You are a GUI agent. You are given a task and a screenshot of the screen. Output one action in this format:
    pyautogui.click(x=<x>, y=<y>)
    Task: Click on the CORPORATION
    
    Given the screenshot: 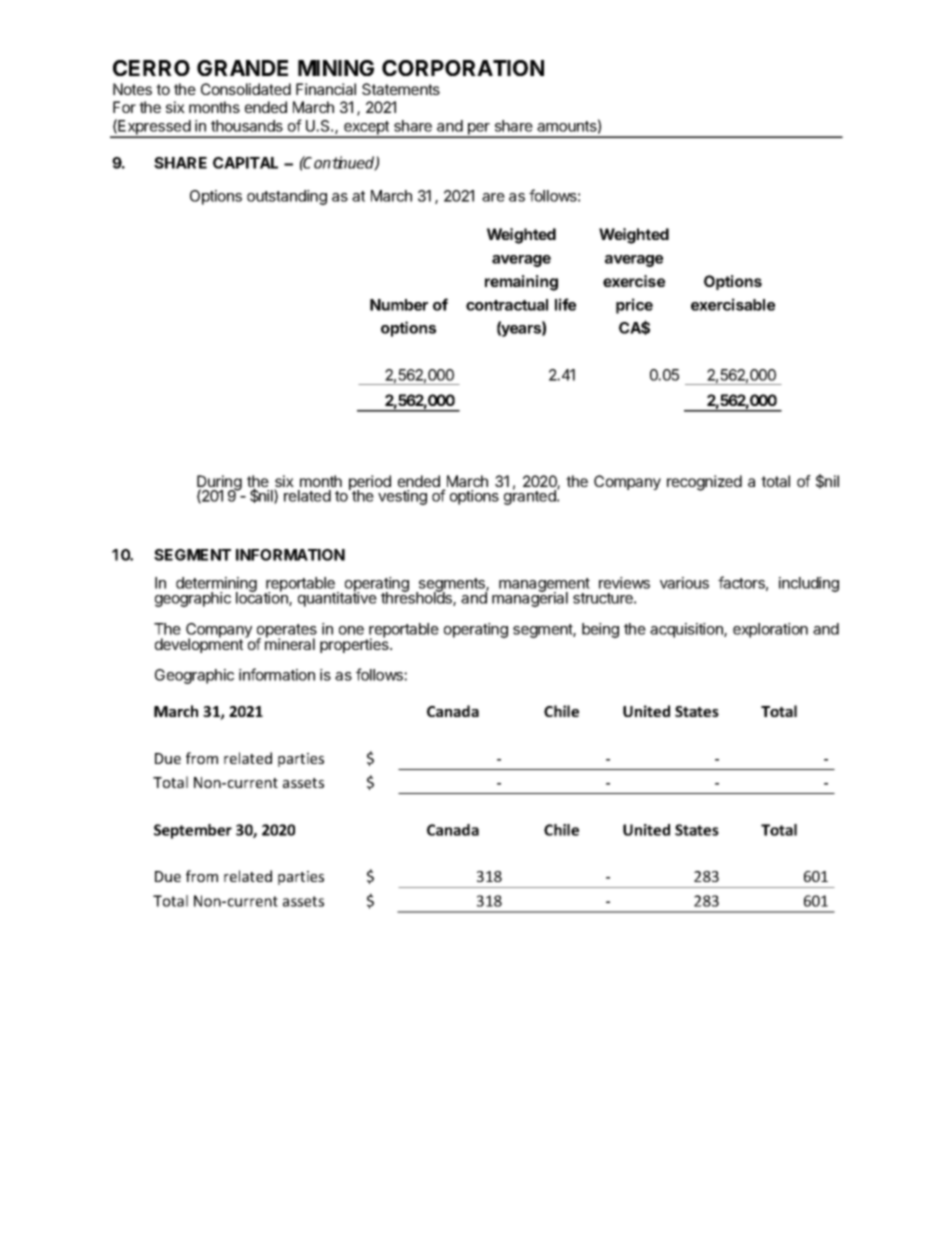 What is the action you would take?
    pyautogui.click(x=463, y=68)
